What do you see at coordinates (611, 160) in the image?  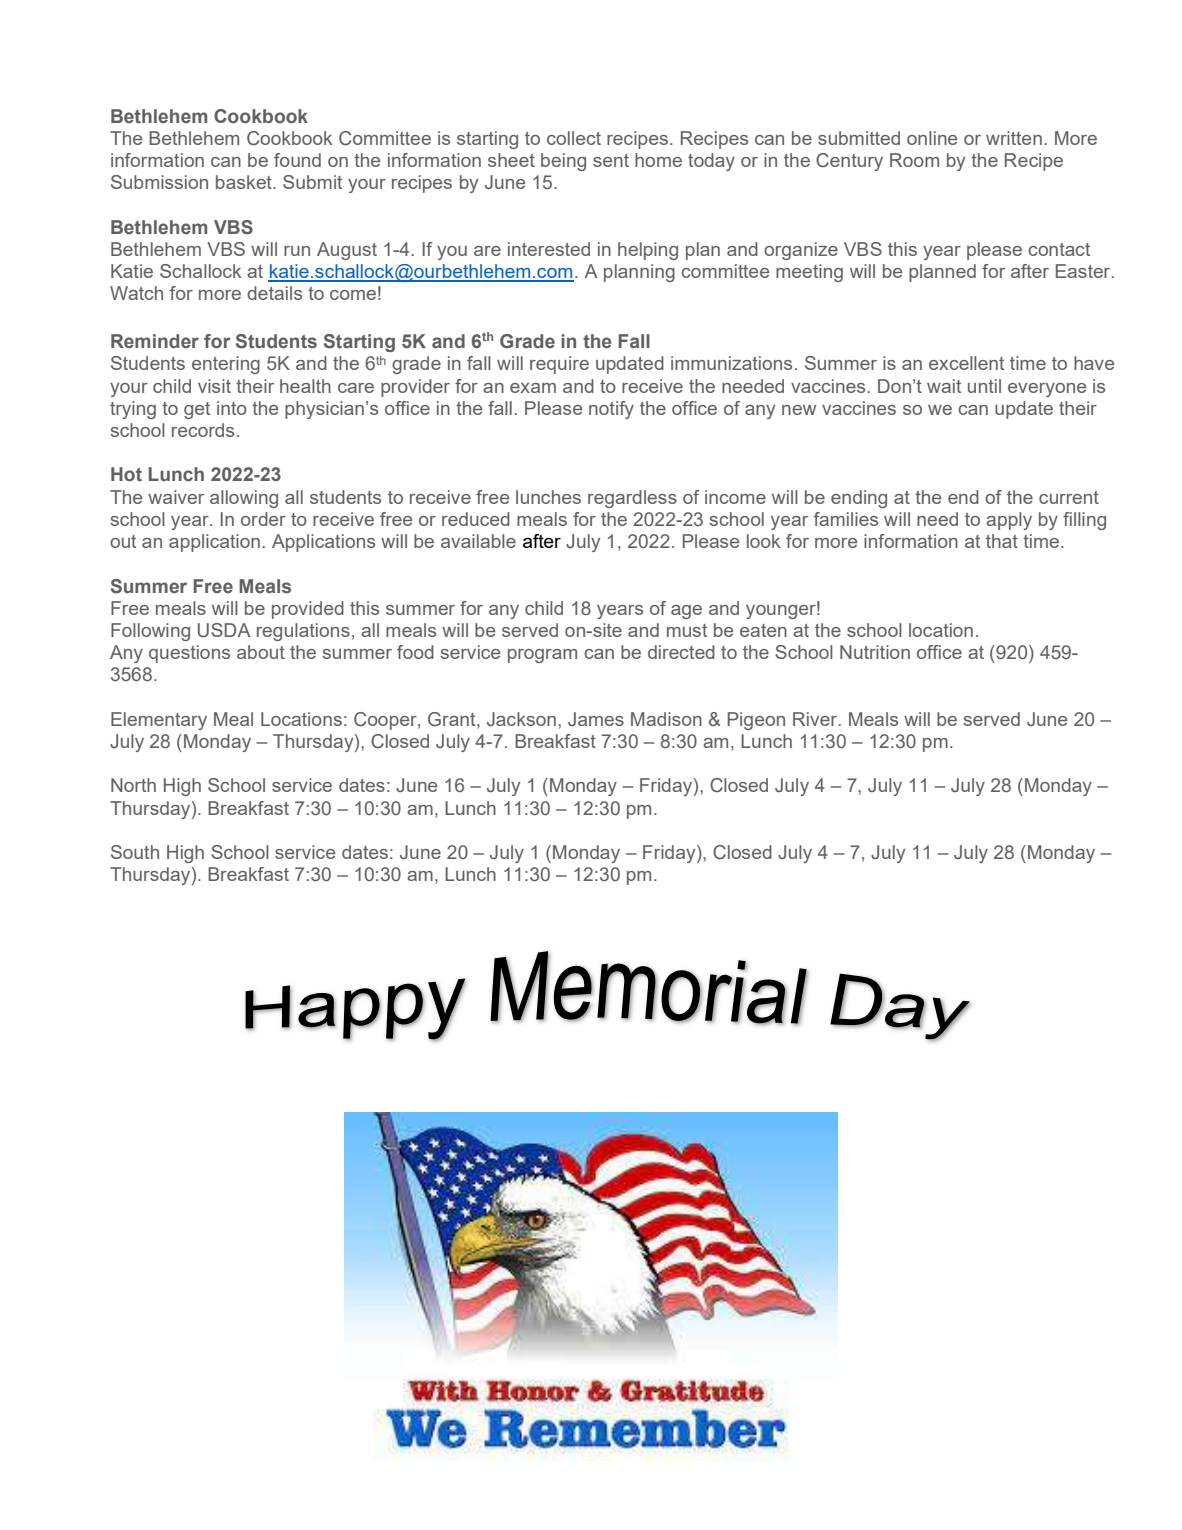 I see `sent` at bounding box center [611, 160].
